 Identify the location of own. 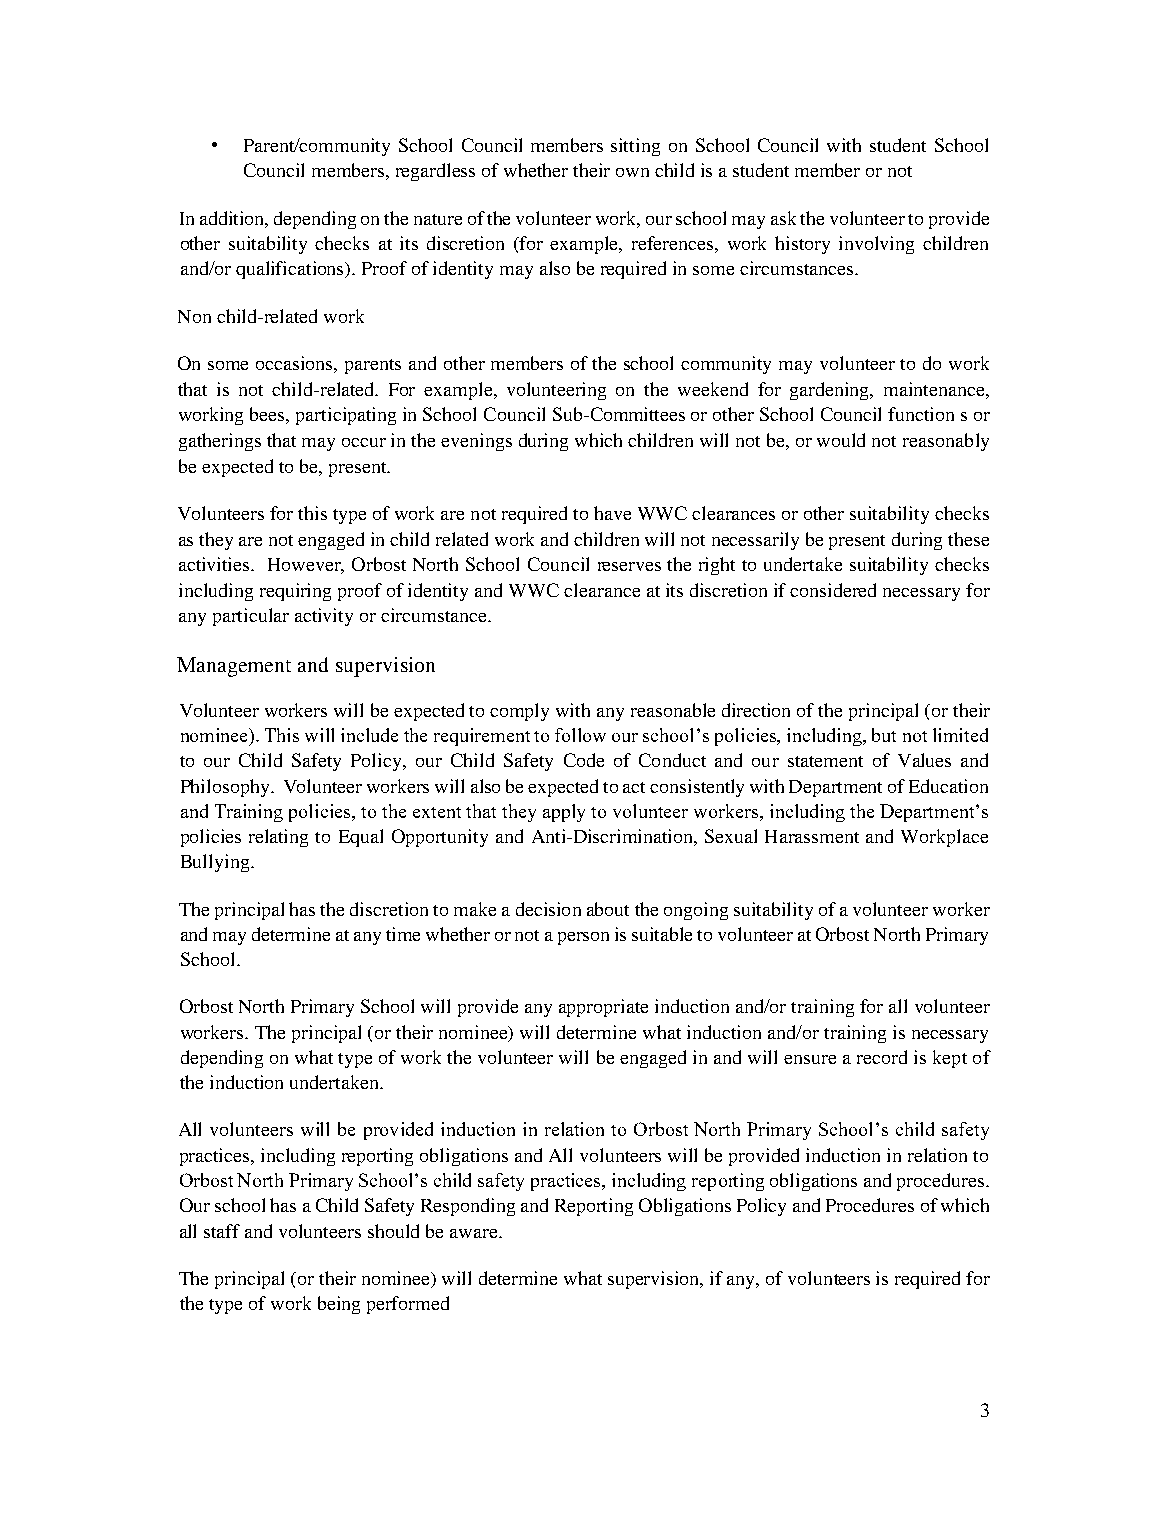
(632, 172).
